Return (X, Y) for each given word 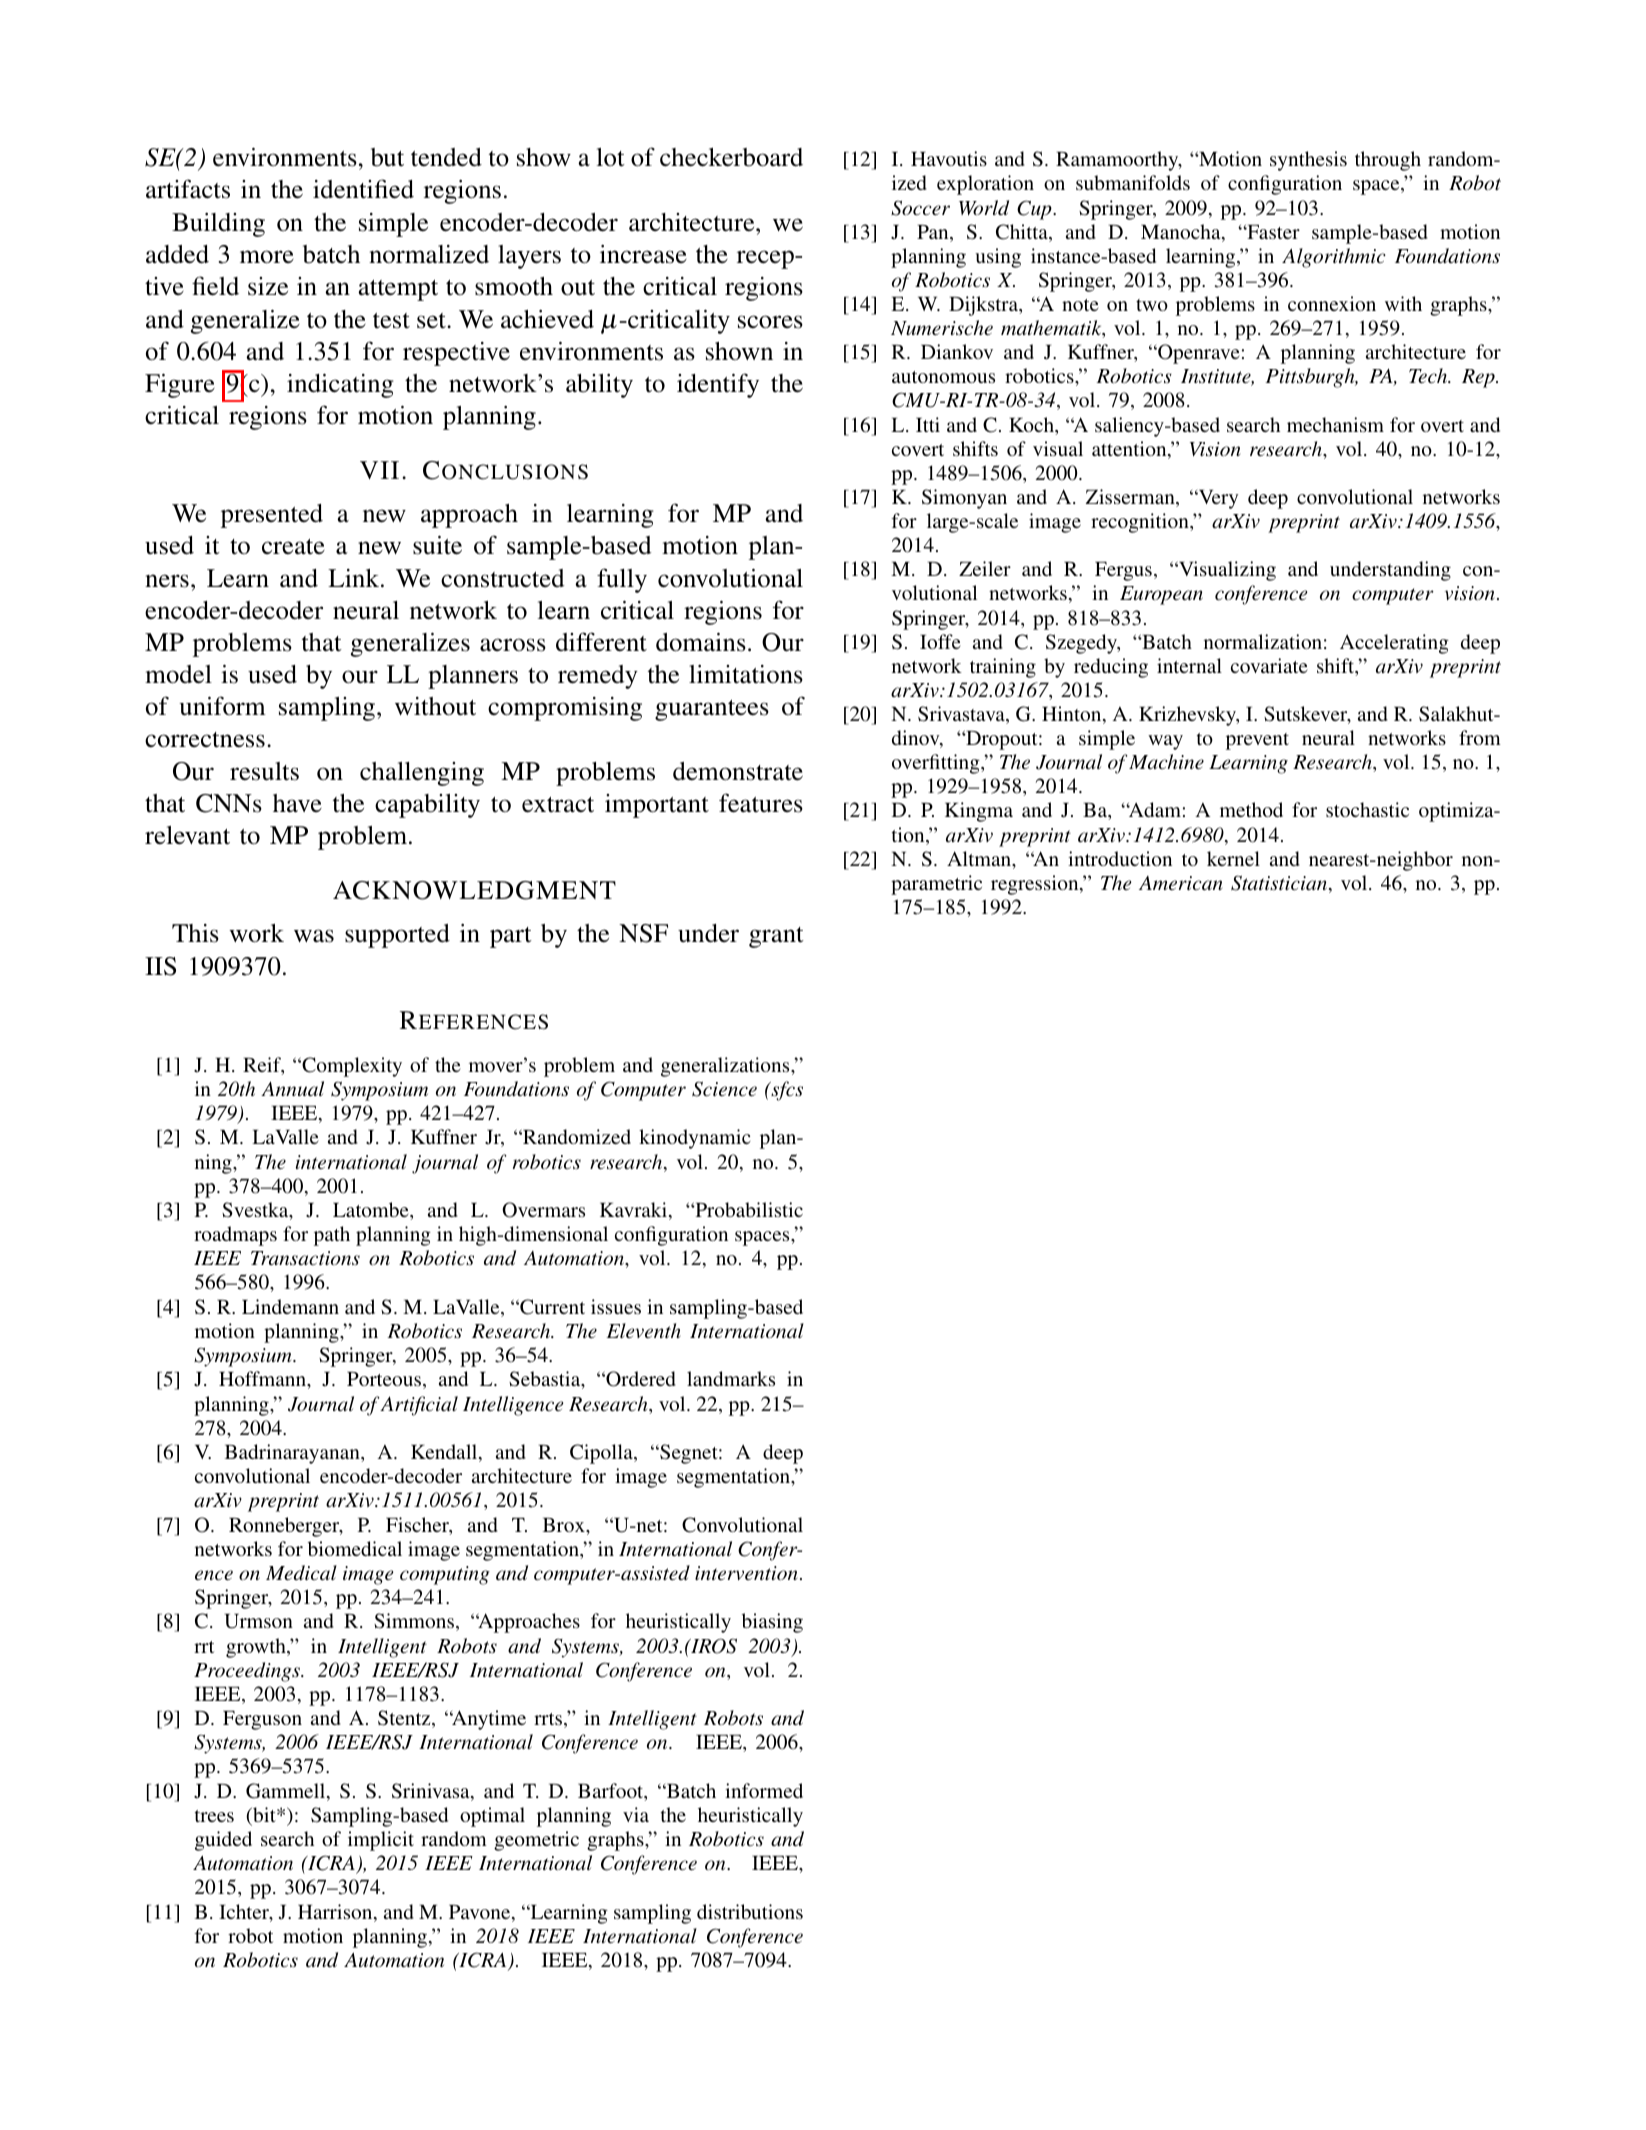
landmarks (731, 1378)
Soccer (920, 208)
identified (363, 189)
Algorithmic (1334, 258)
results (264, 771)
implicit (381, 1841)
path (332, 1236)
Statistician (1279, 883)
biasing (772, 1623)
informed (764, 1790)
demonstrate (738, 771)
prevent (1257, 741)
